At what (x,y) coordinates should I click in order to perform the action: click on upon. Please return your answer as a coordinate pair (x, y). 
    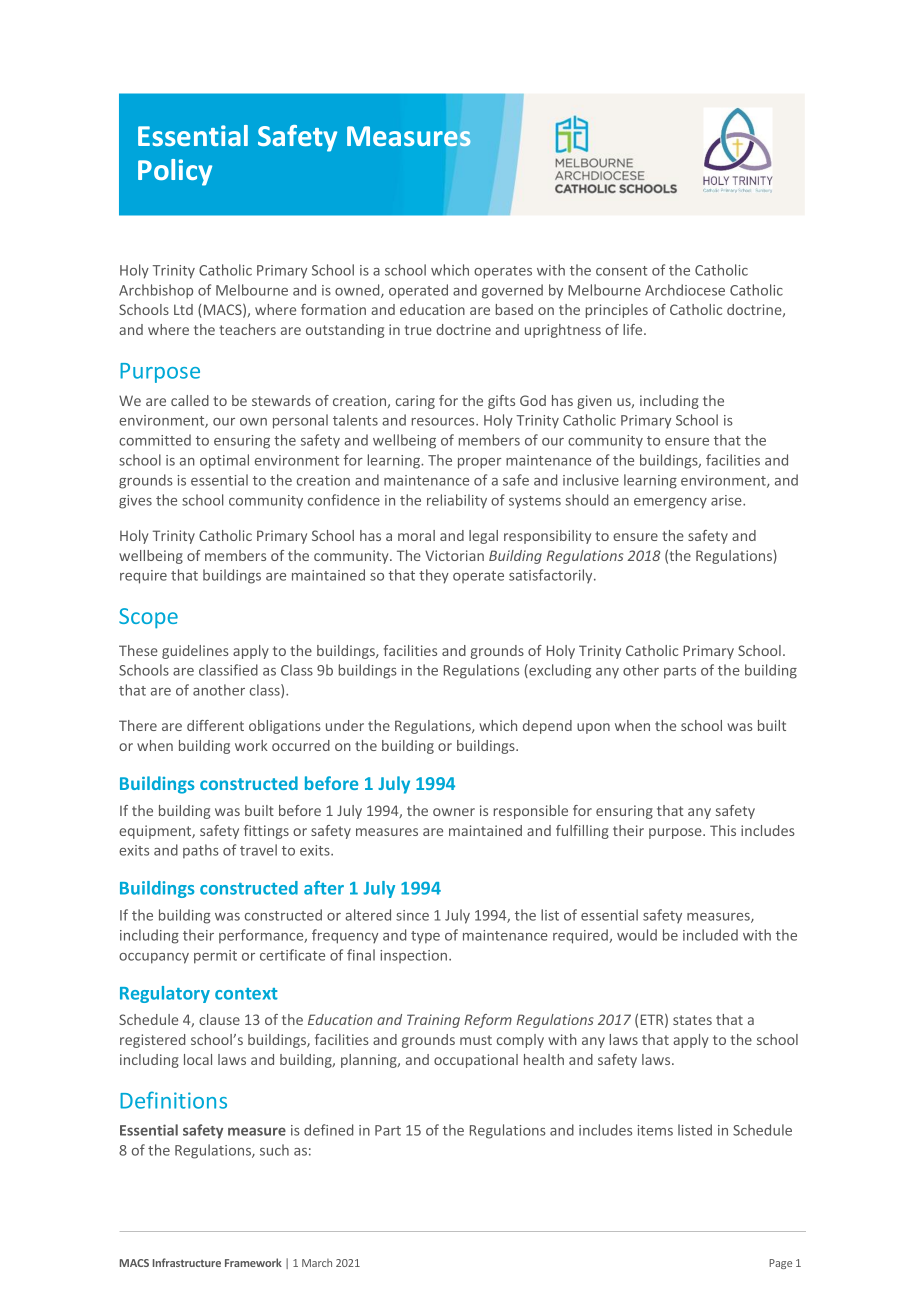
    Looking at the image, I should click on (593, 728).
